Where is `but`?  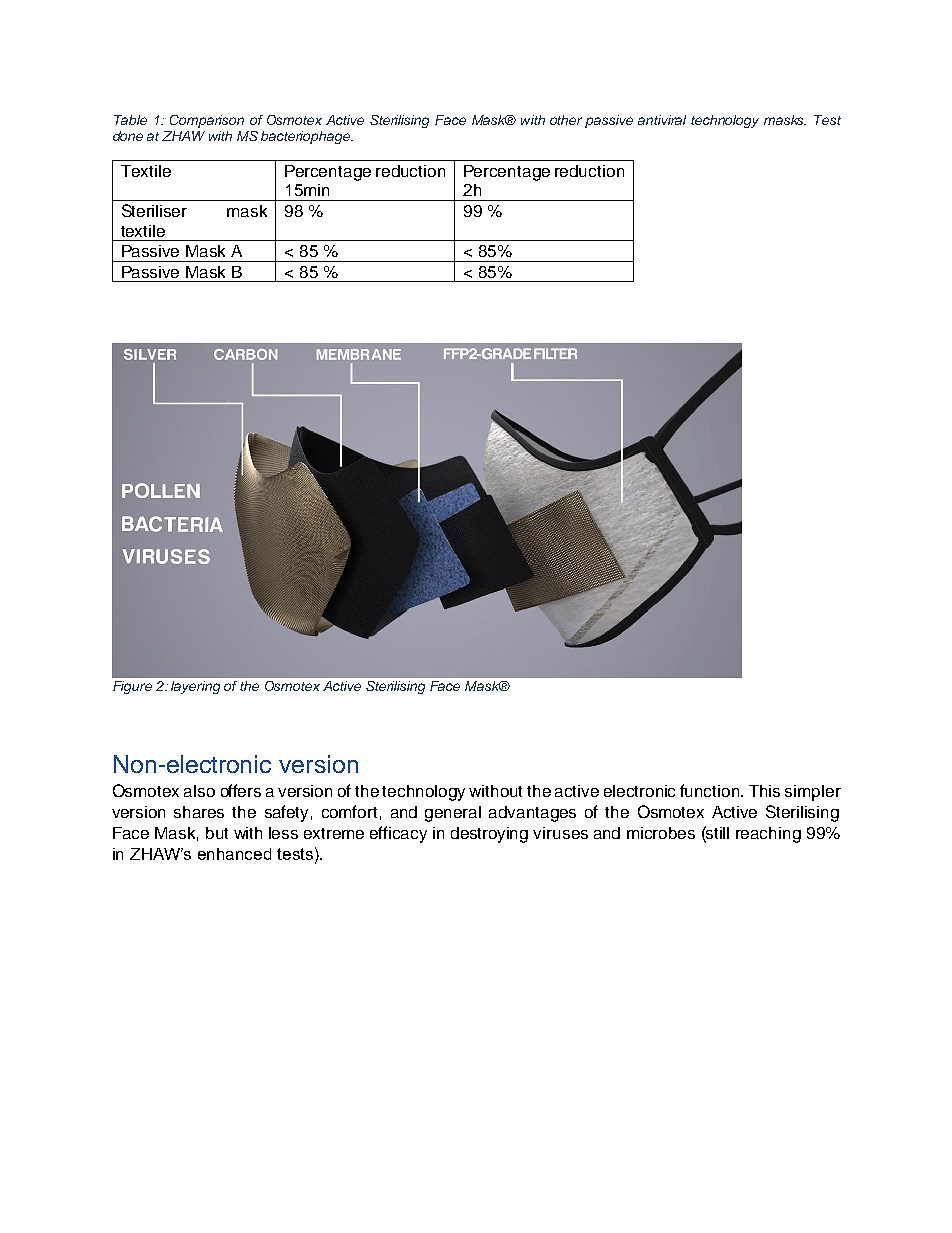 but is located at coordinates (217, 833).
